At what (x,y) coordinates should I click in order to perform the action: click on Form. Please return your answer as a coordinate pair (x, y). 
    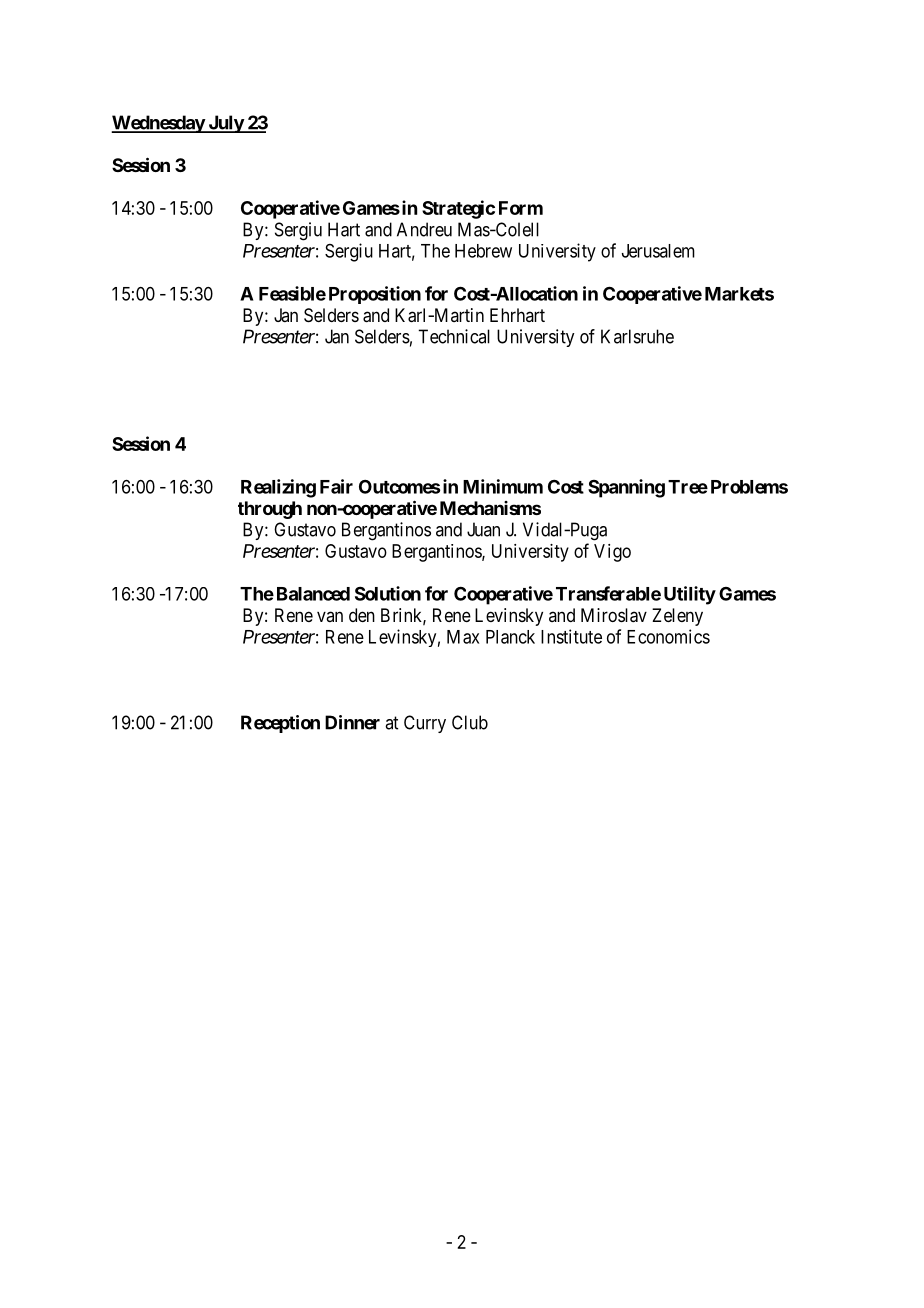
    Looking at the image, I should click on (521, 208).
